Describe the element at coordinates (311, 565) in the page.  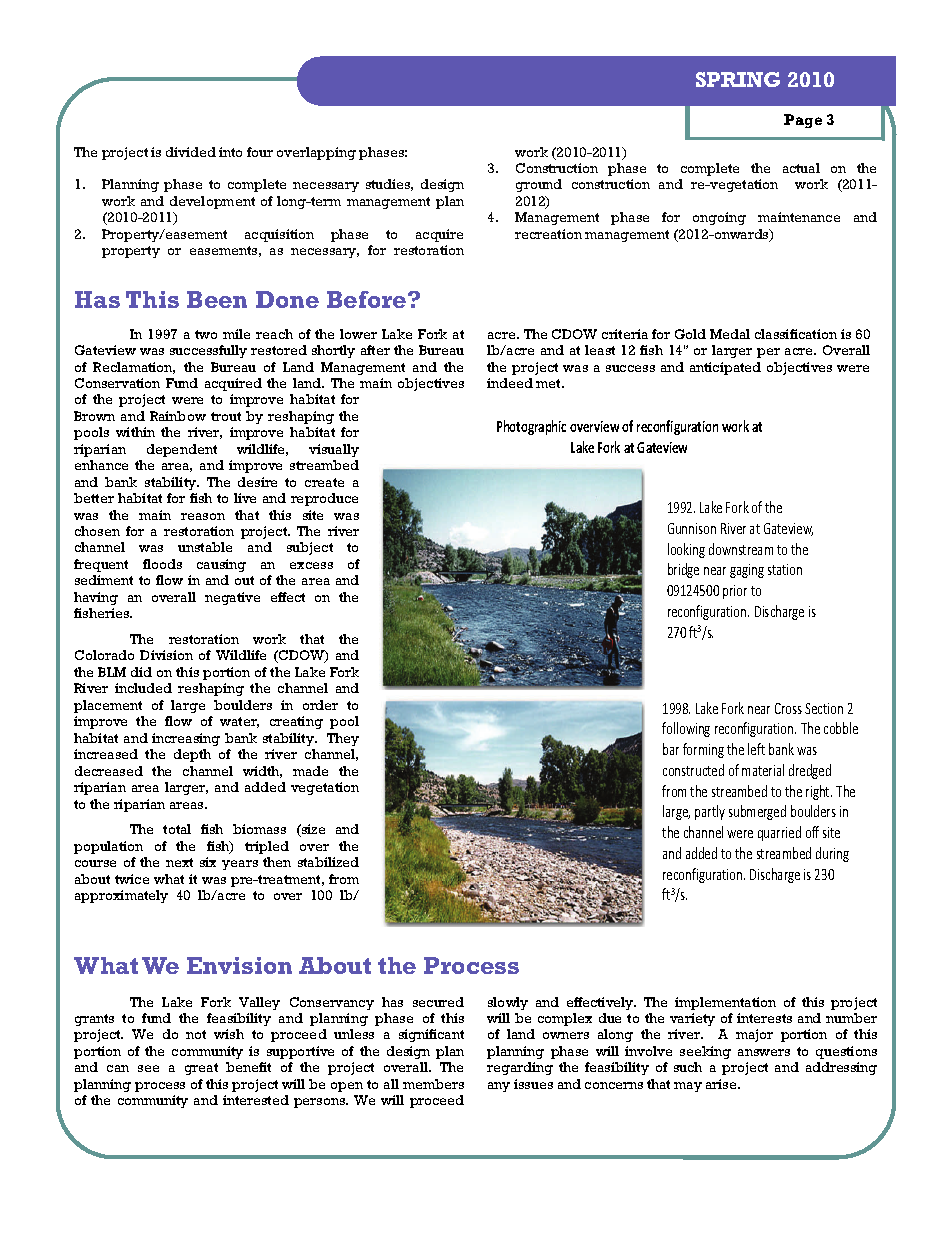
I see `excess` at that location.
